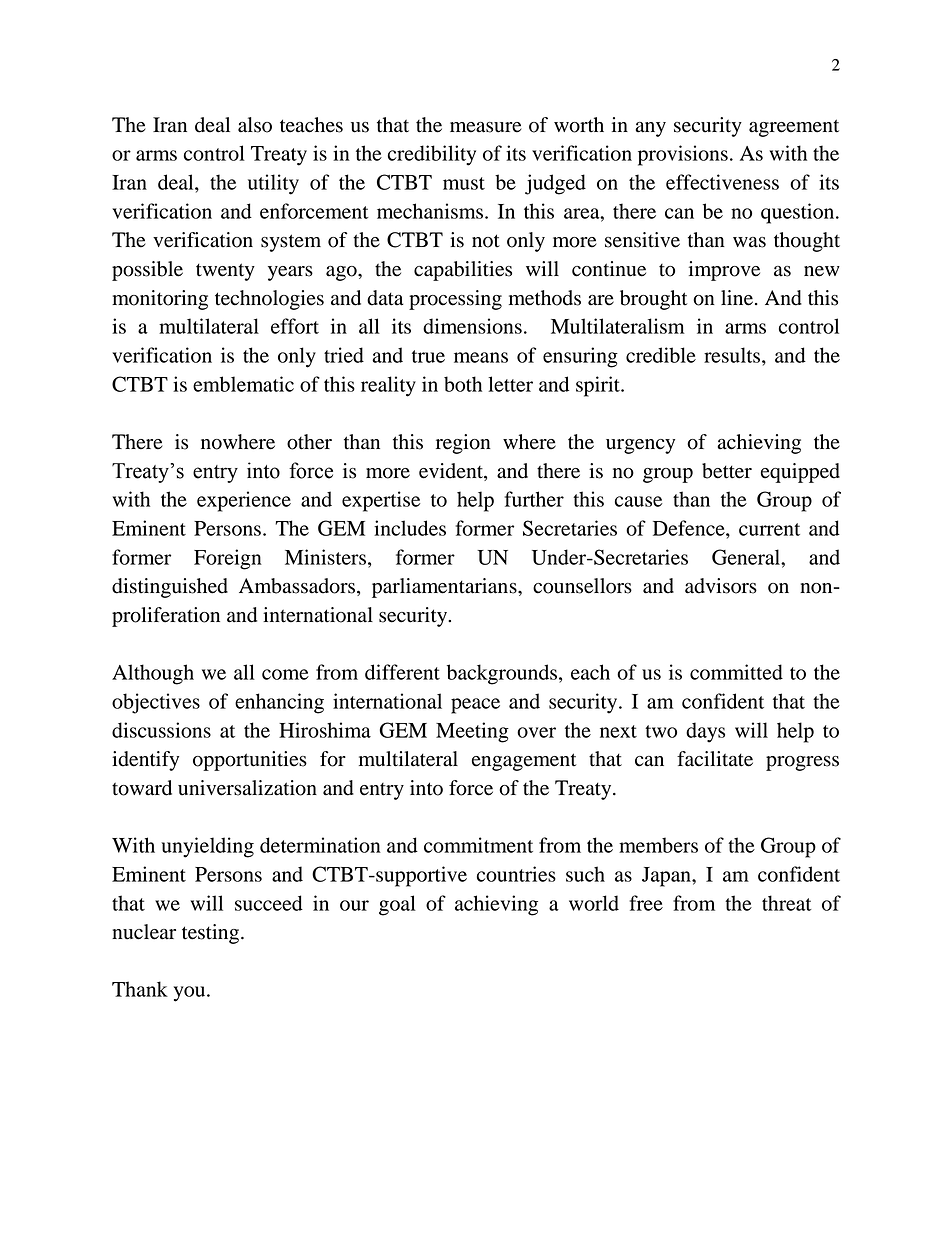 The image size is (952, 1233). I want to click on Foreign, so click(228, 559).
